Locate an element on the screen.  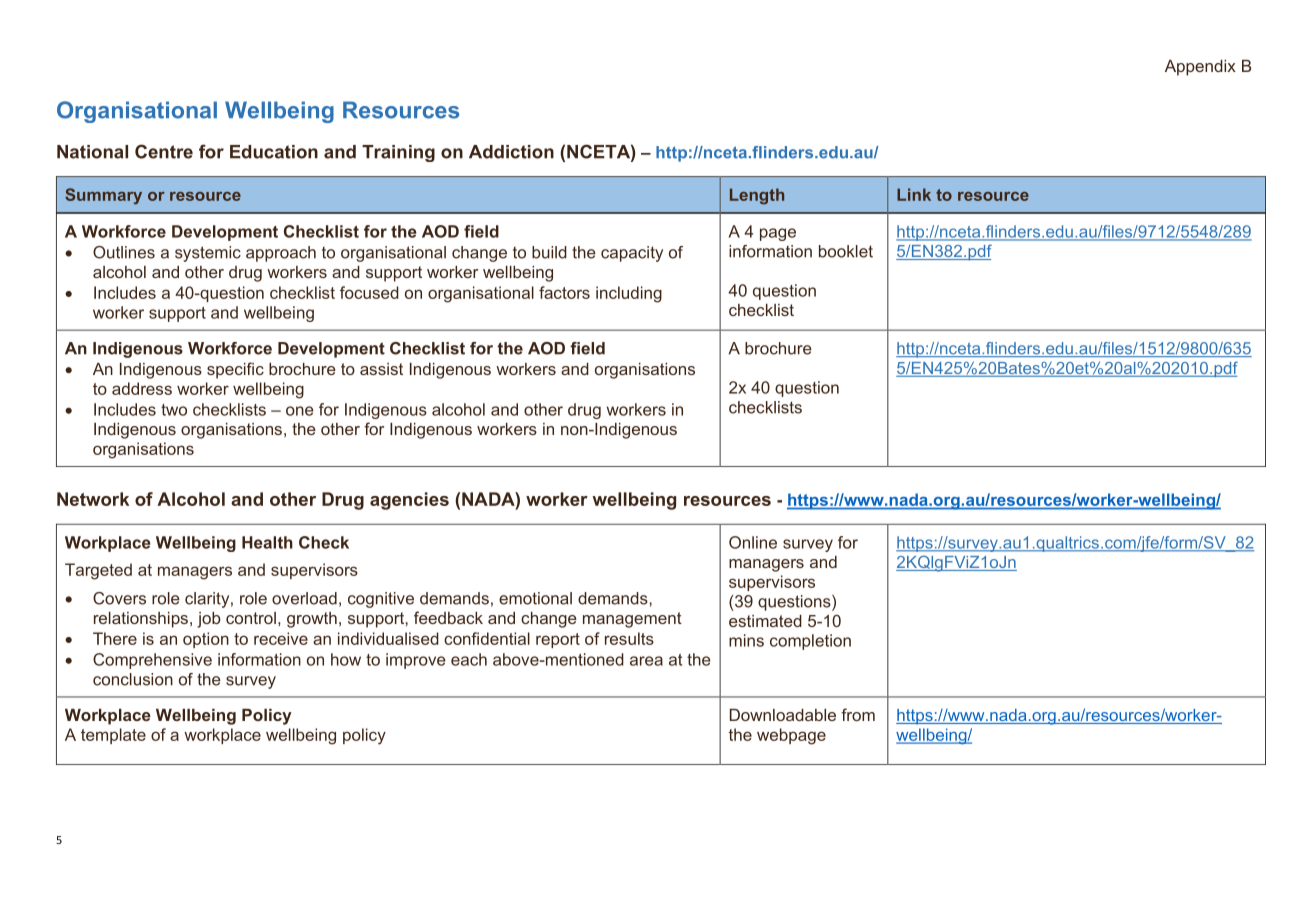
Addiction is located at coordinates (511, 152).
